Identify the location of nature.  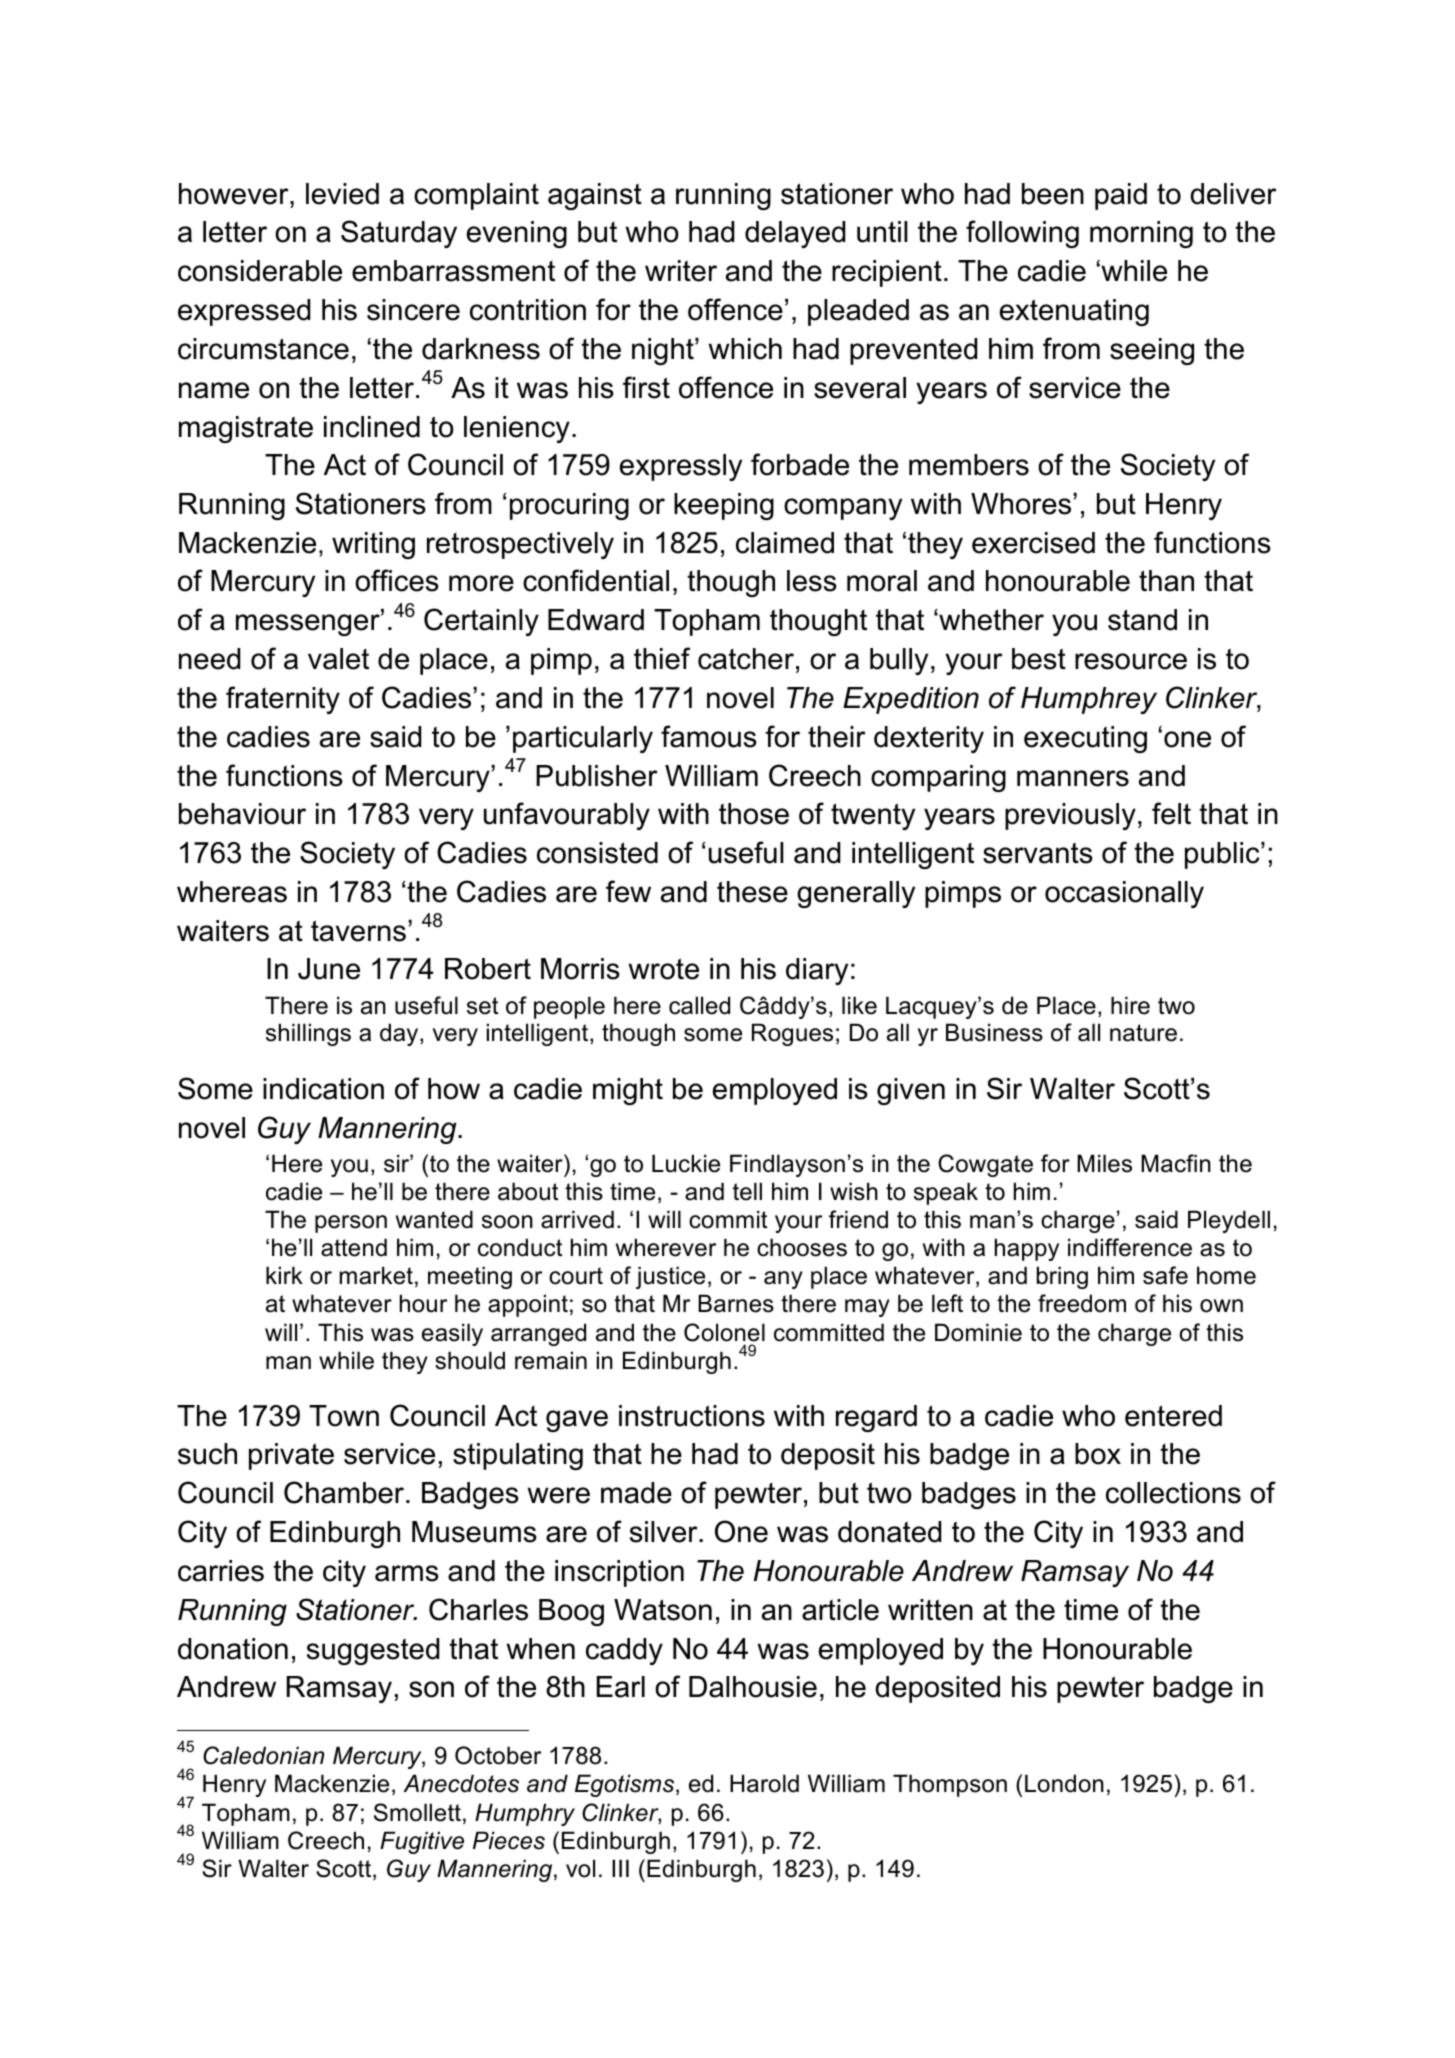
(1143, 1033).
